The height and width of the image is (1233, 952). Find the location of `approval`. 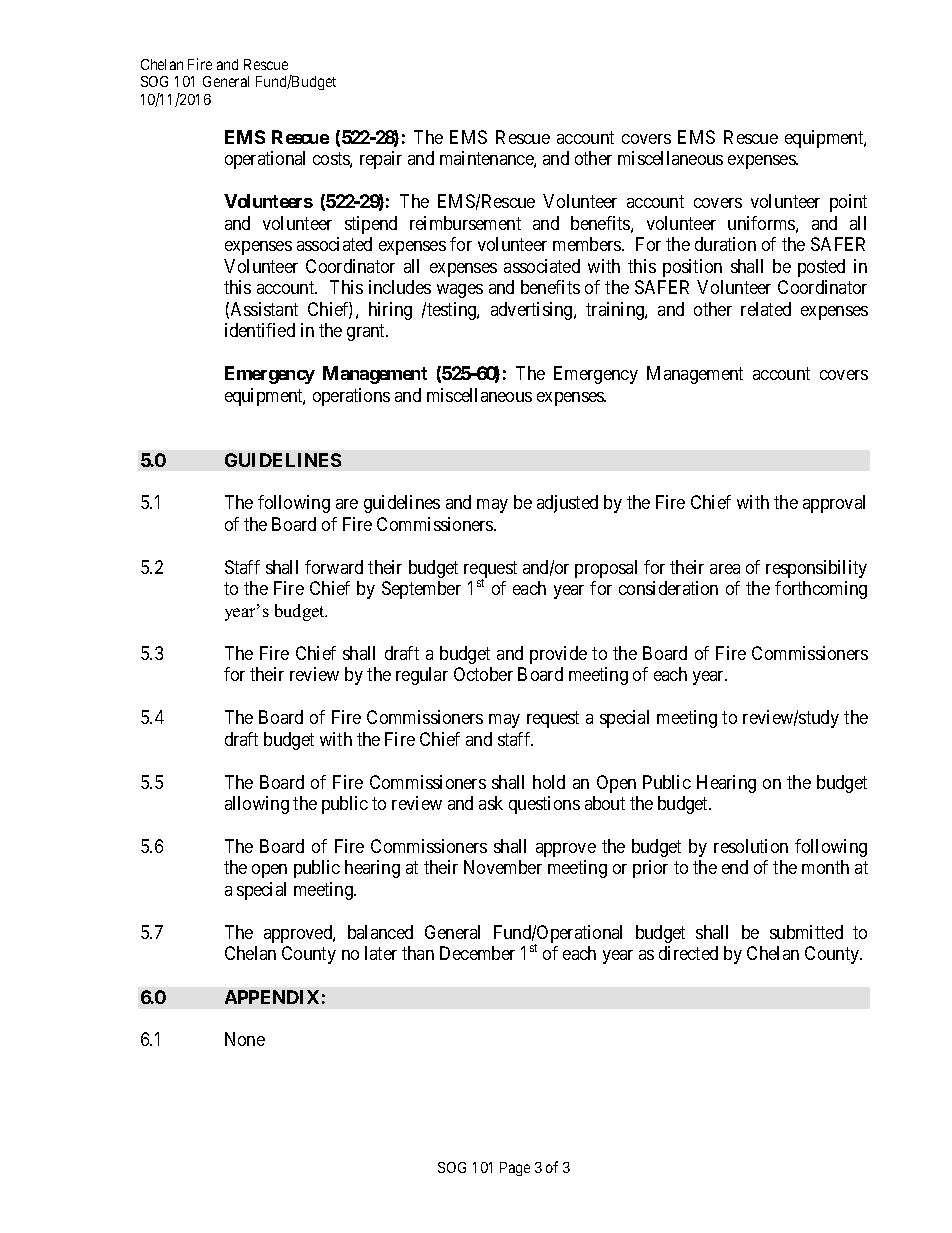

approval is located at coordinates (834, 504).
